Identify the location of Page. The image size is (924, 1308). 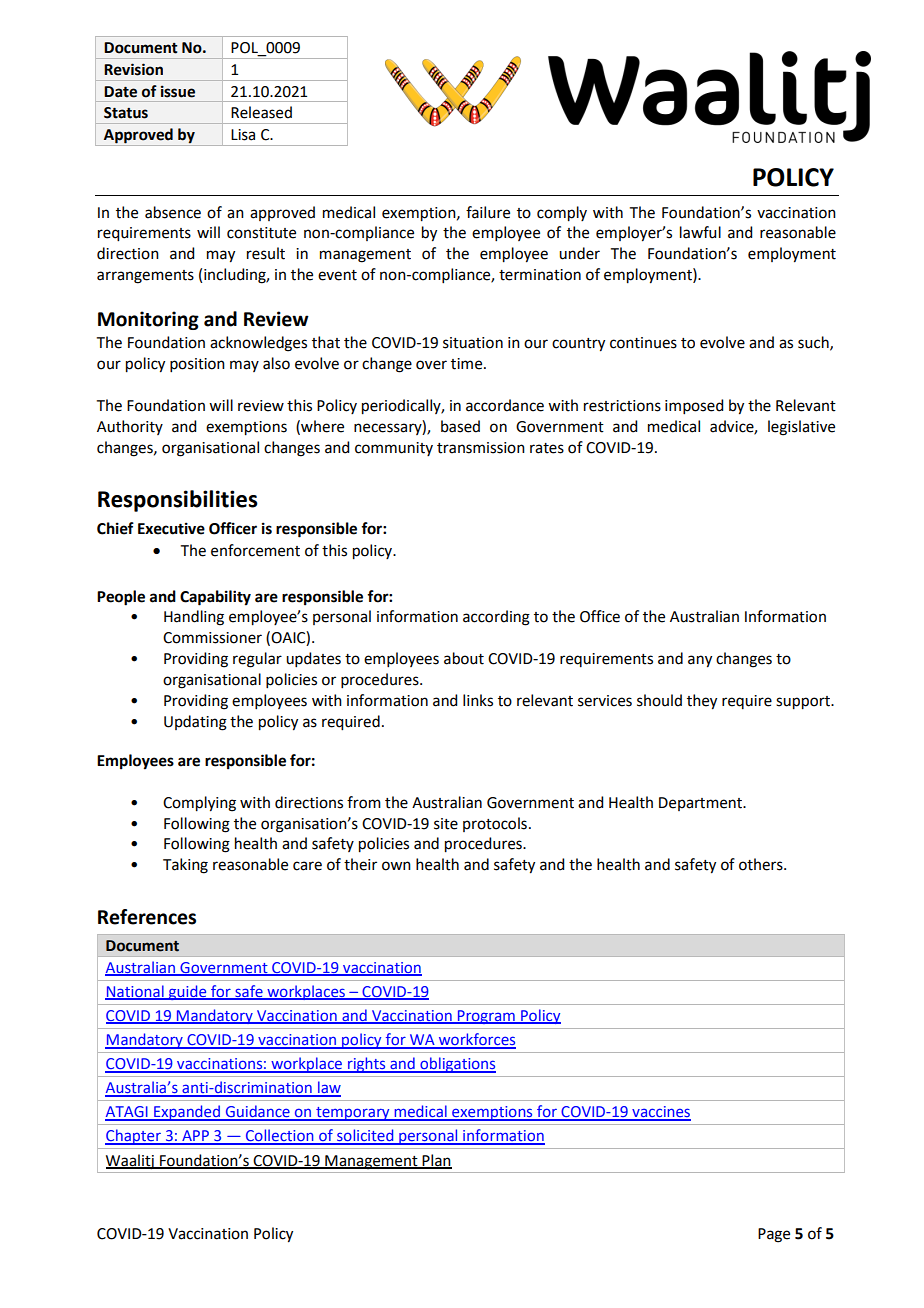
(774, 1235).
